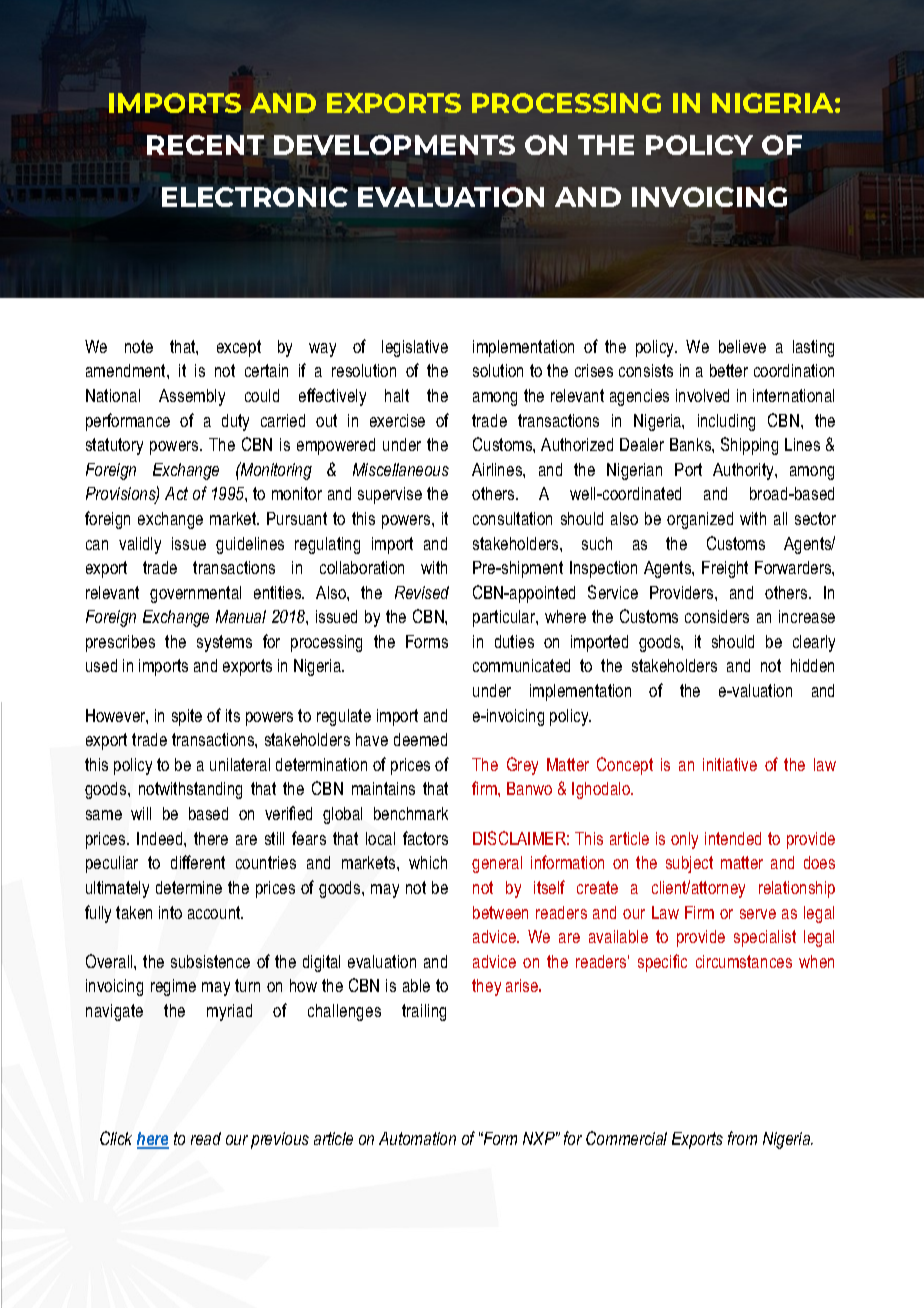 The image size is (924, 1308). What do you see at coordinates (116, 1138) in the screenshot?
I see `Click` at bounding box center [116, 1138].
